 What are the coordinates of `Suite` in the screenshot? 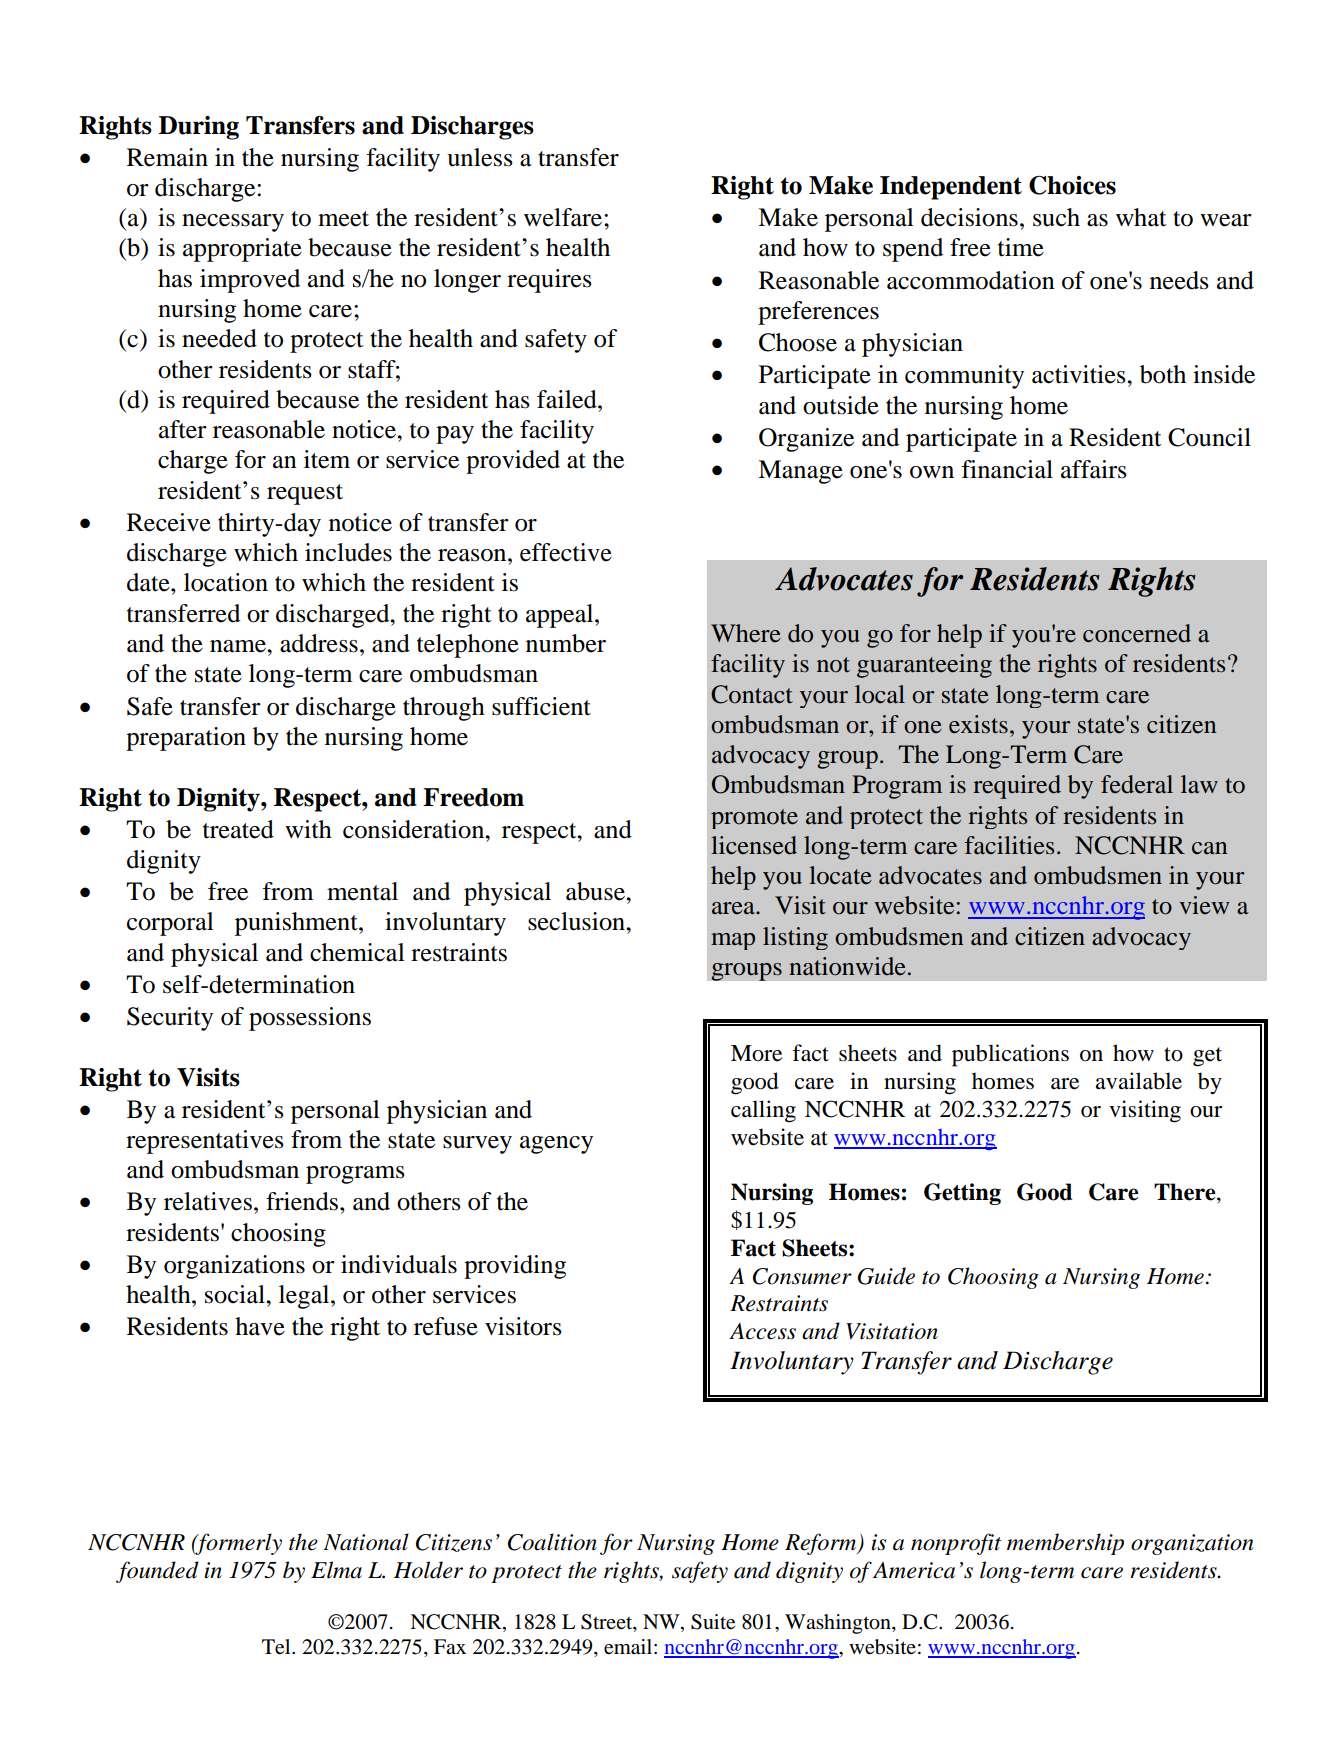 It's located at (713, 1622).
